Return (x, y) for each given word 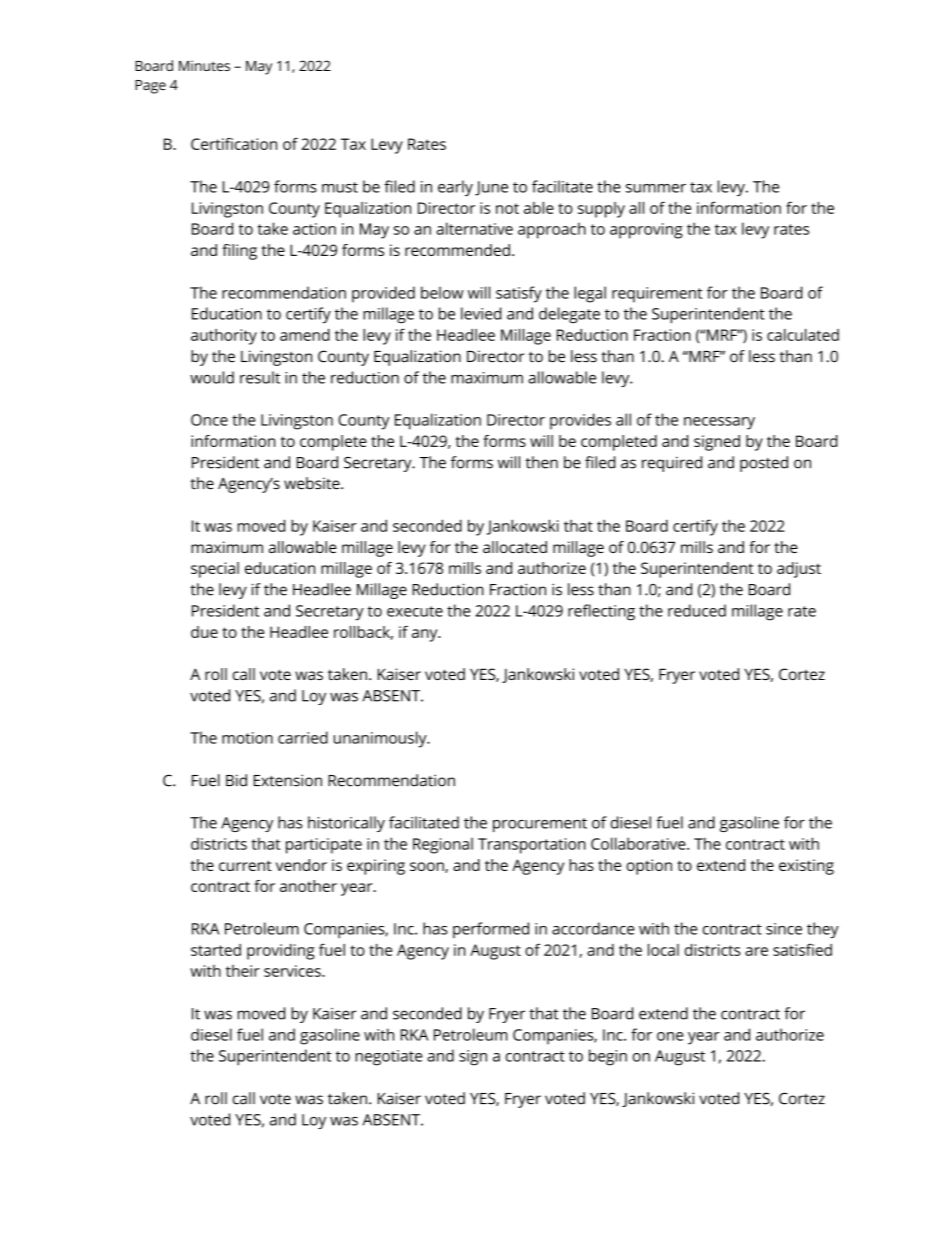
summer (656, 188)
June (491, 188)
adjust (799, 570)
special (215, 570)
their (243, 971)
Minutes (204, 65)
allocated (515, 547)
